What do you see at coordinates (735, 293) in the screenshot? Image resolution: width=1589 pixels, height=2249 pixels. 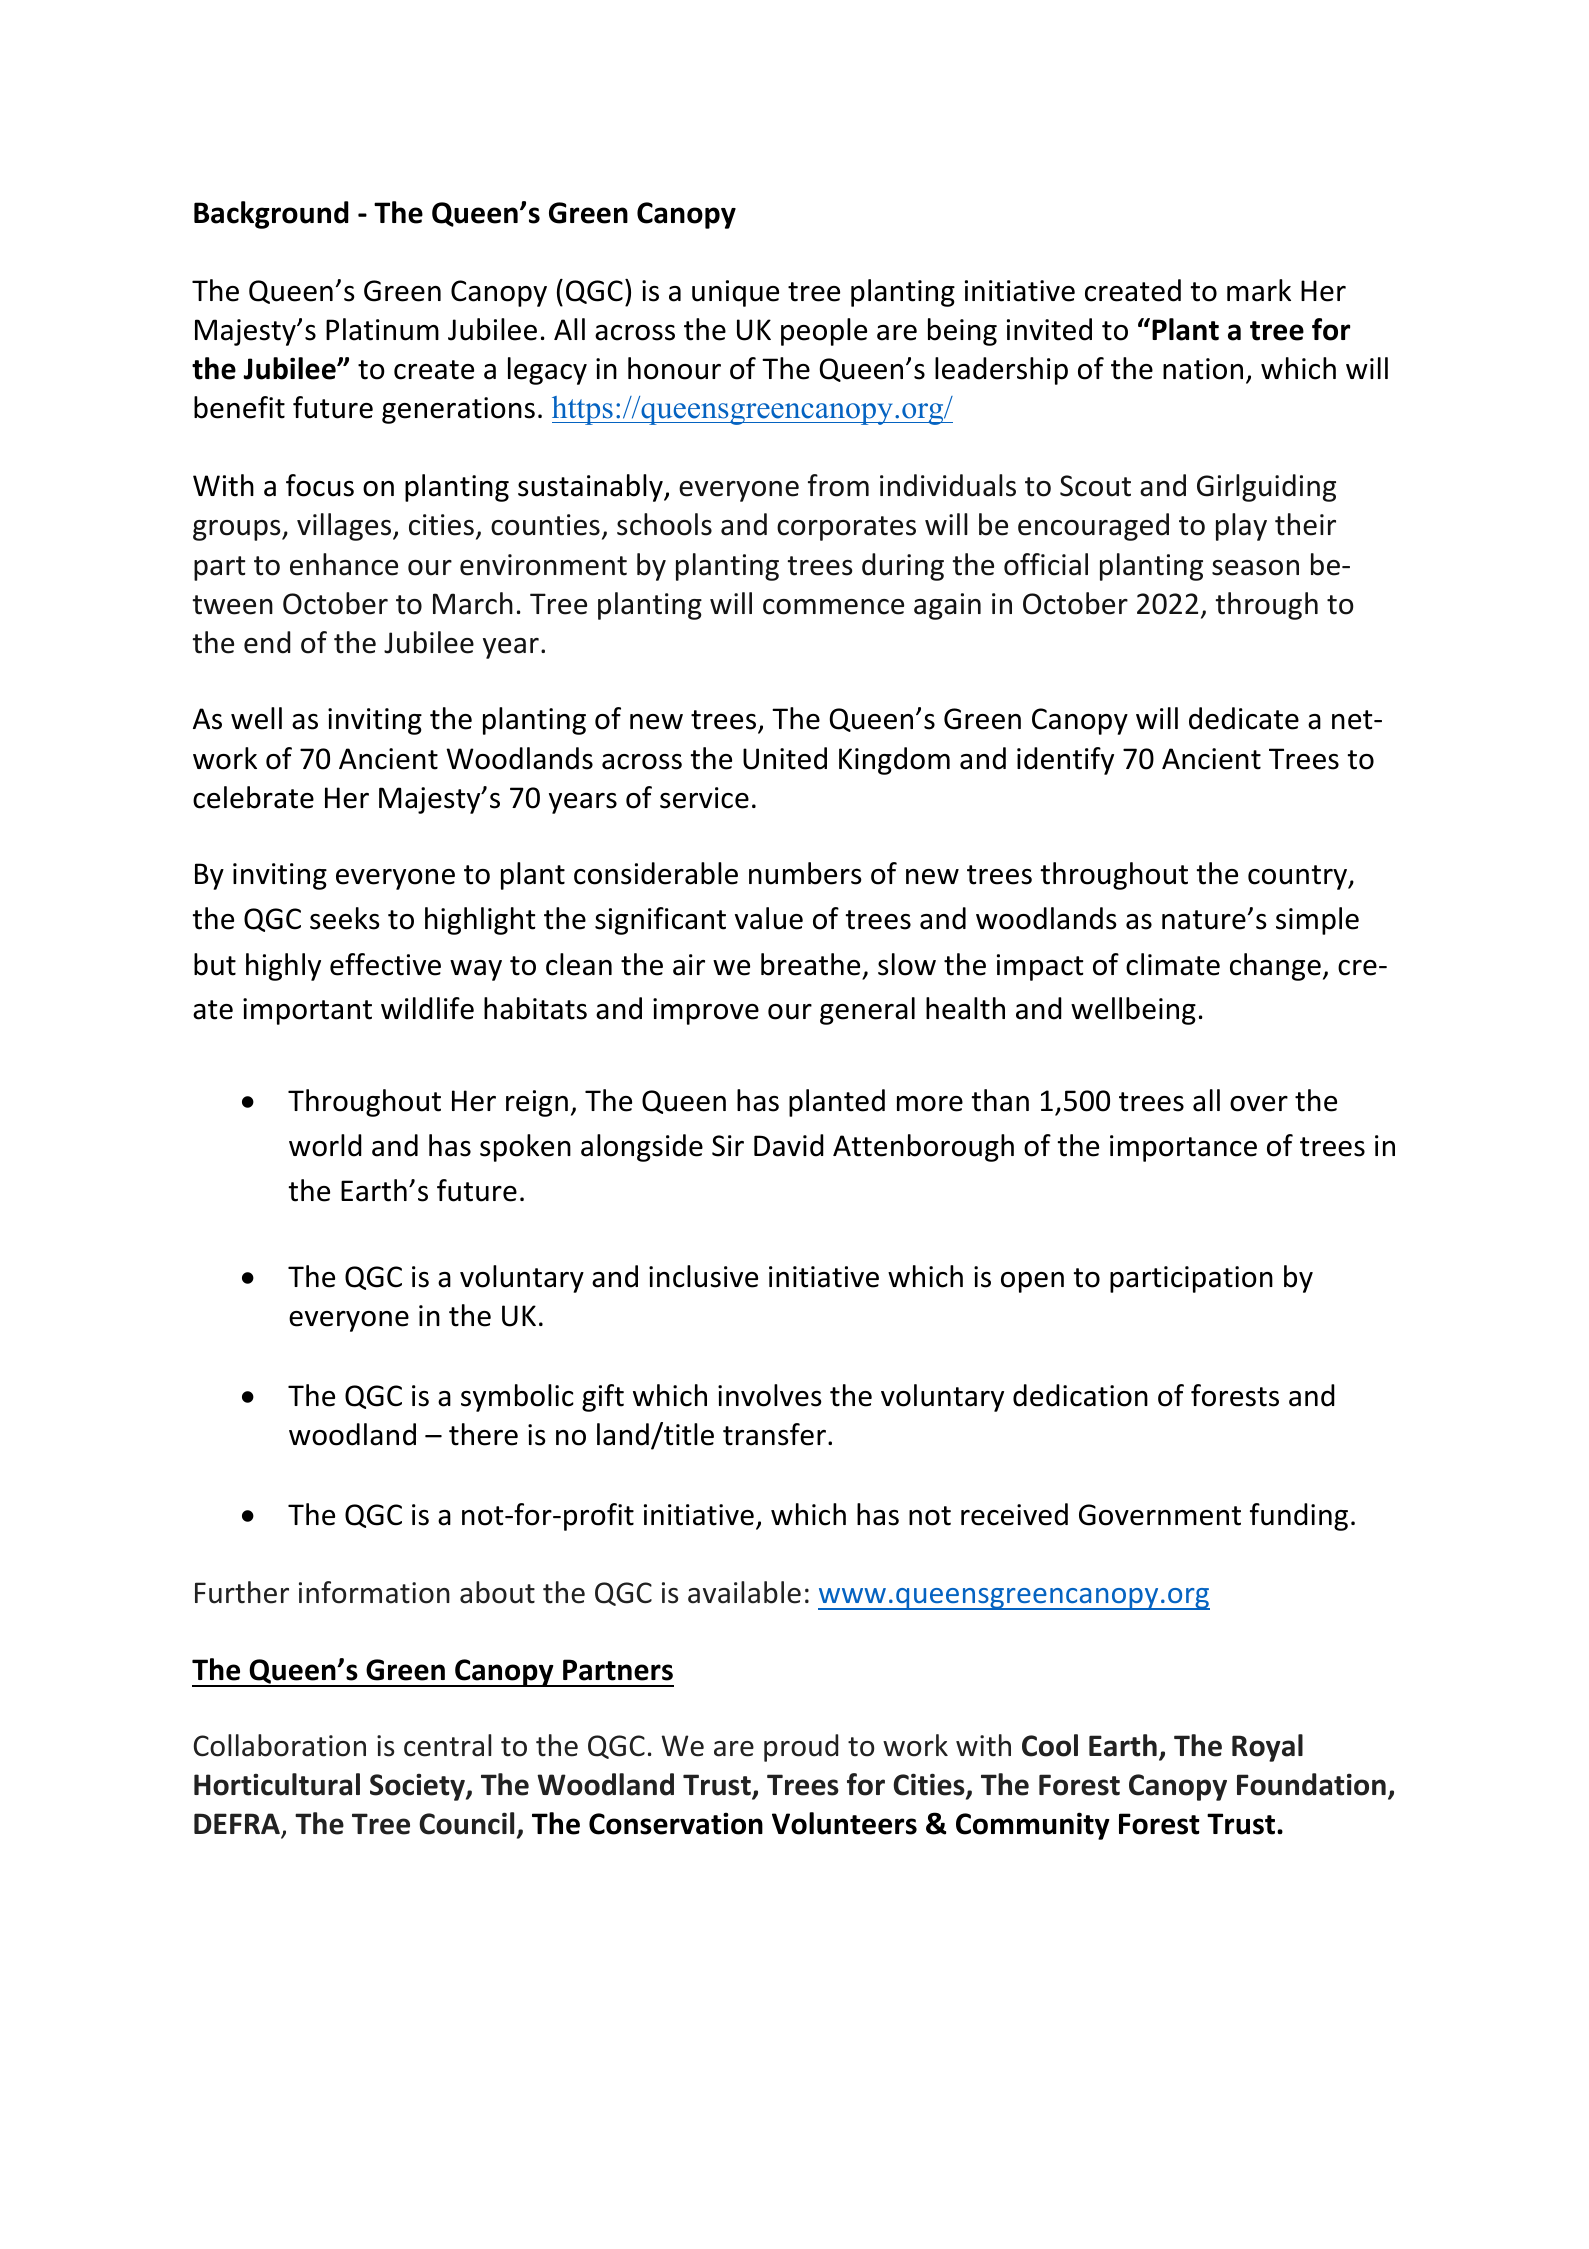 I see `unique` at bounding box center [735, 293].
